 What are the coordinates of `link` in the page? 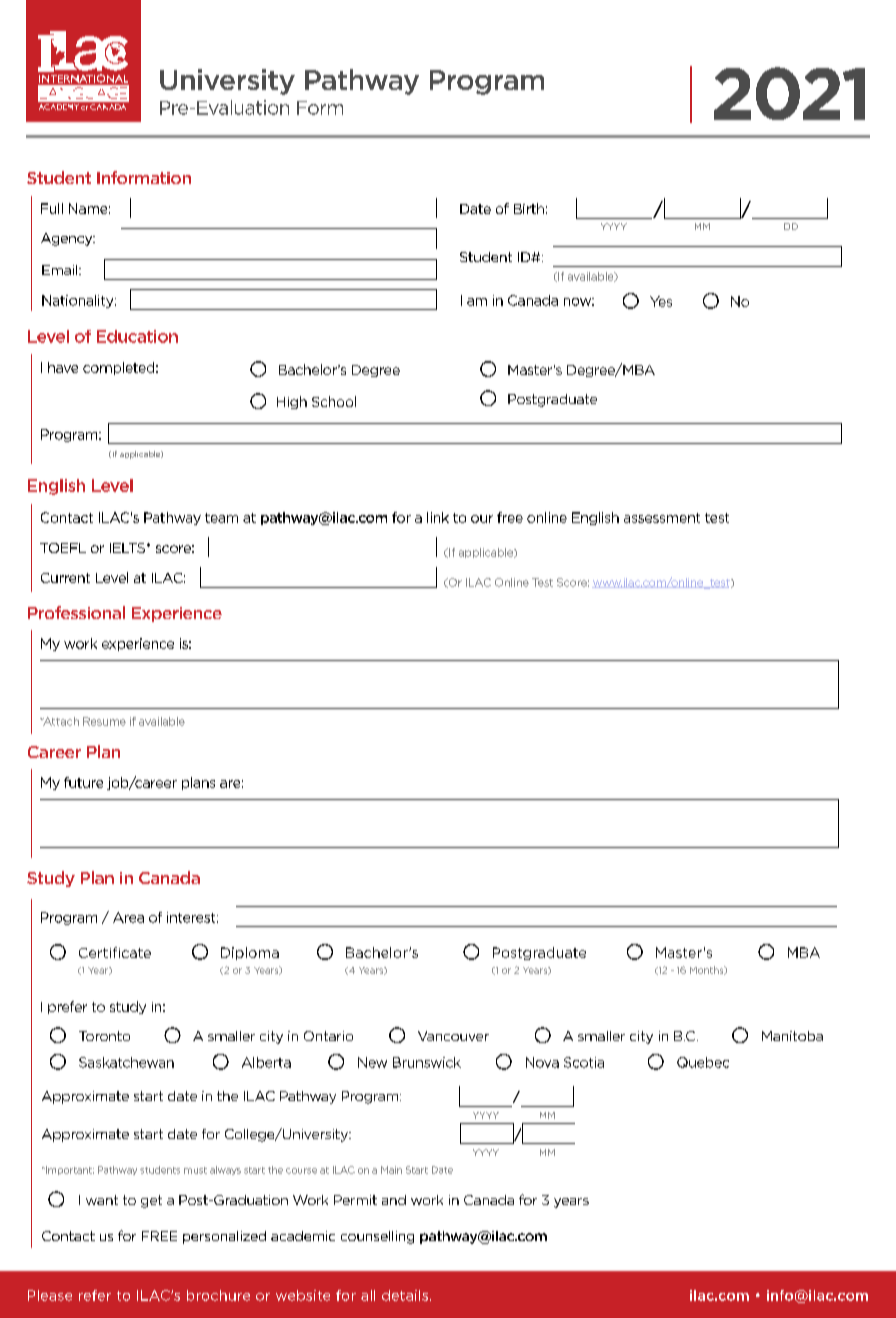 It's located at (438, 517).
